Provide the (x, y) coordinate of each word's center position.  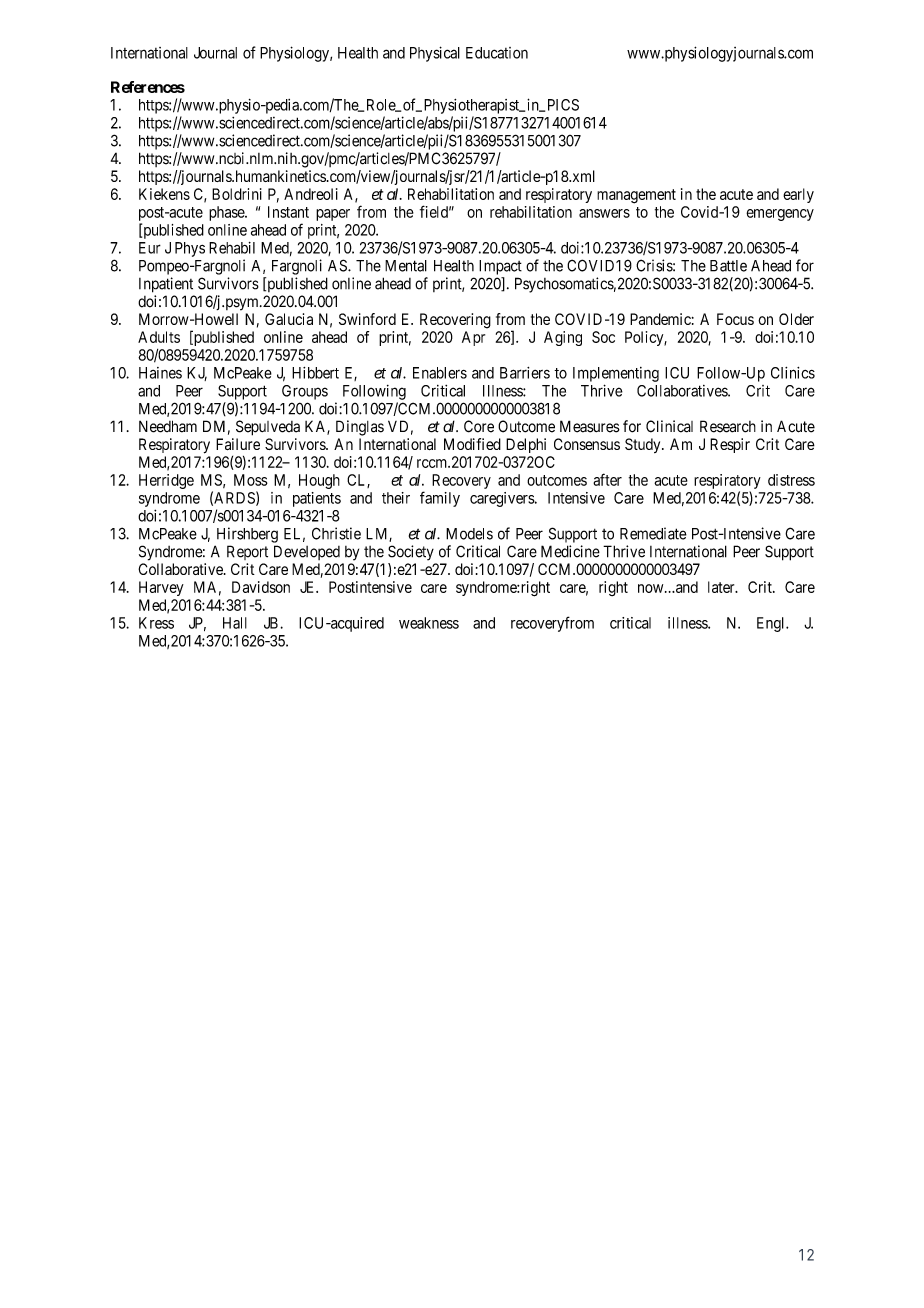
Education (497, 53)
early (798, 195)
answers (604, 213)
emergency (780, 215)
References (148, 87)
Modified (472, 444)
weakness (429, 623)
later (722, 587)
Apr (473, 338)
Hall (235, 623)
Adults (159, 337)
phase (227, 213)
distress (791, 480)
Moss (251, 480)
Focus (735, 319)
